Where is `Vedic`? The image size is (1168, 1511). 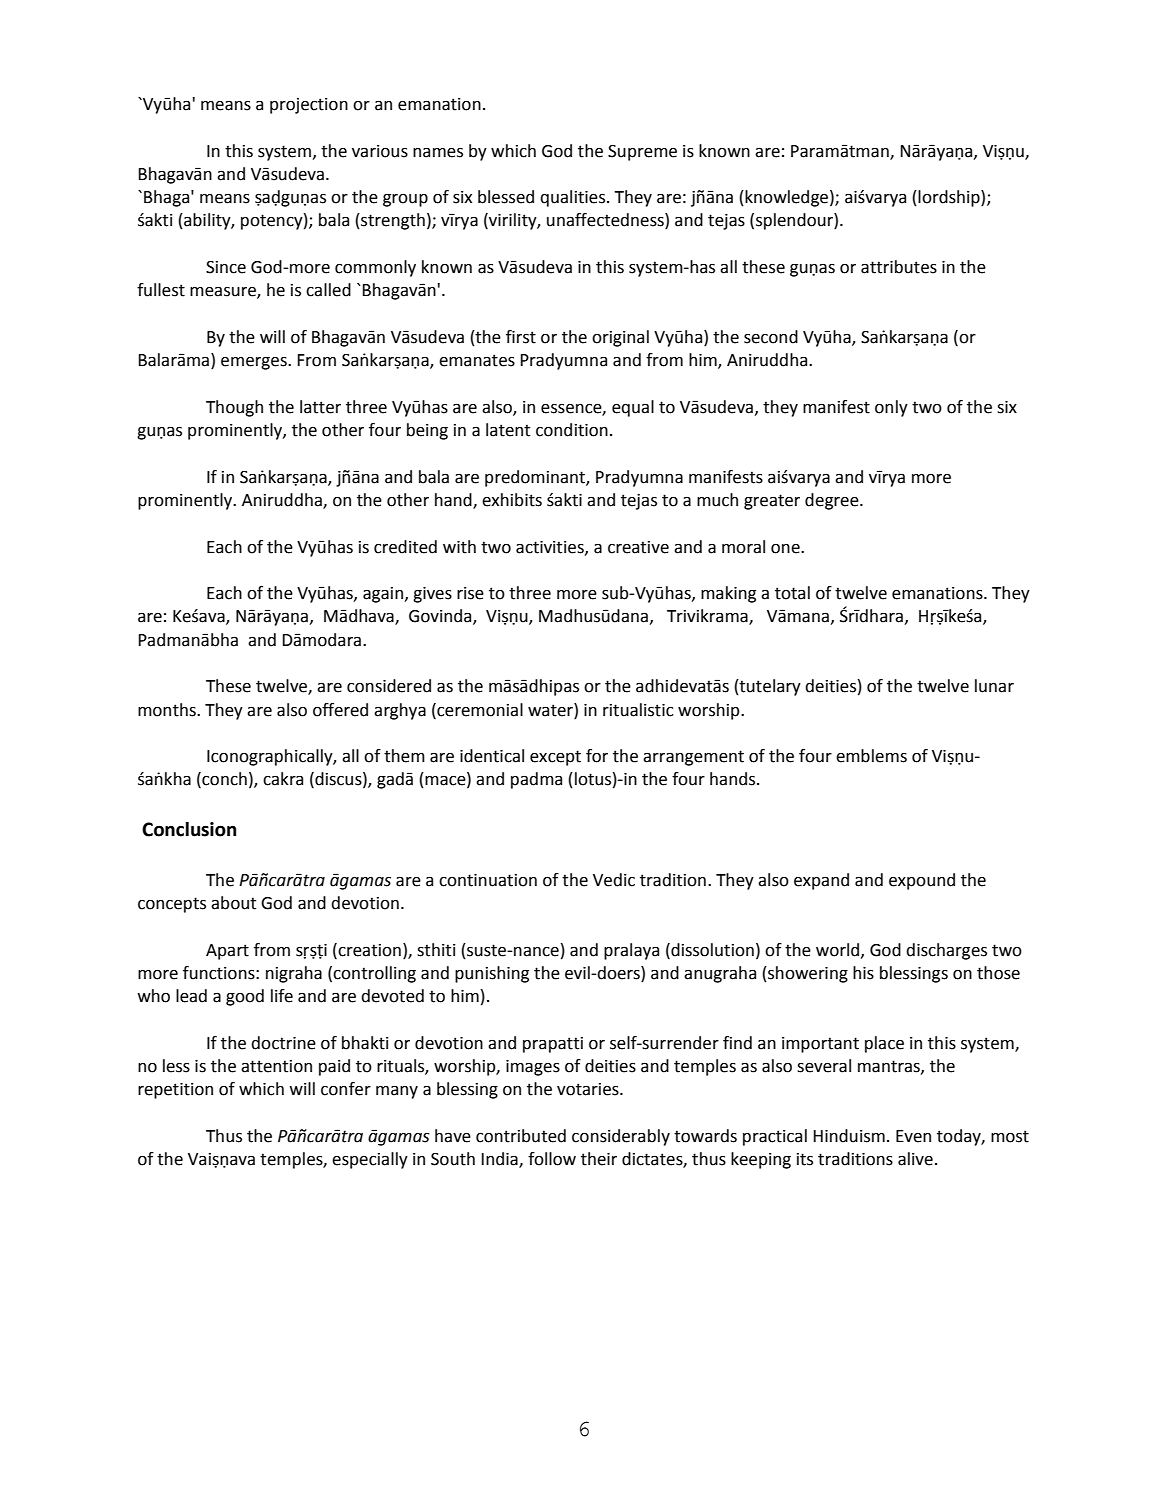 Vedic is located at coordinates (614, 880).
